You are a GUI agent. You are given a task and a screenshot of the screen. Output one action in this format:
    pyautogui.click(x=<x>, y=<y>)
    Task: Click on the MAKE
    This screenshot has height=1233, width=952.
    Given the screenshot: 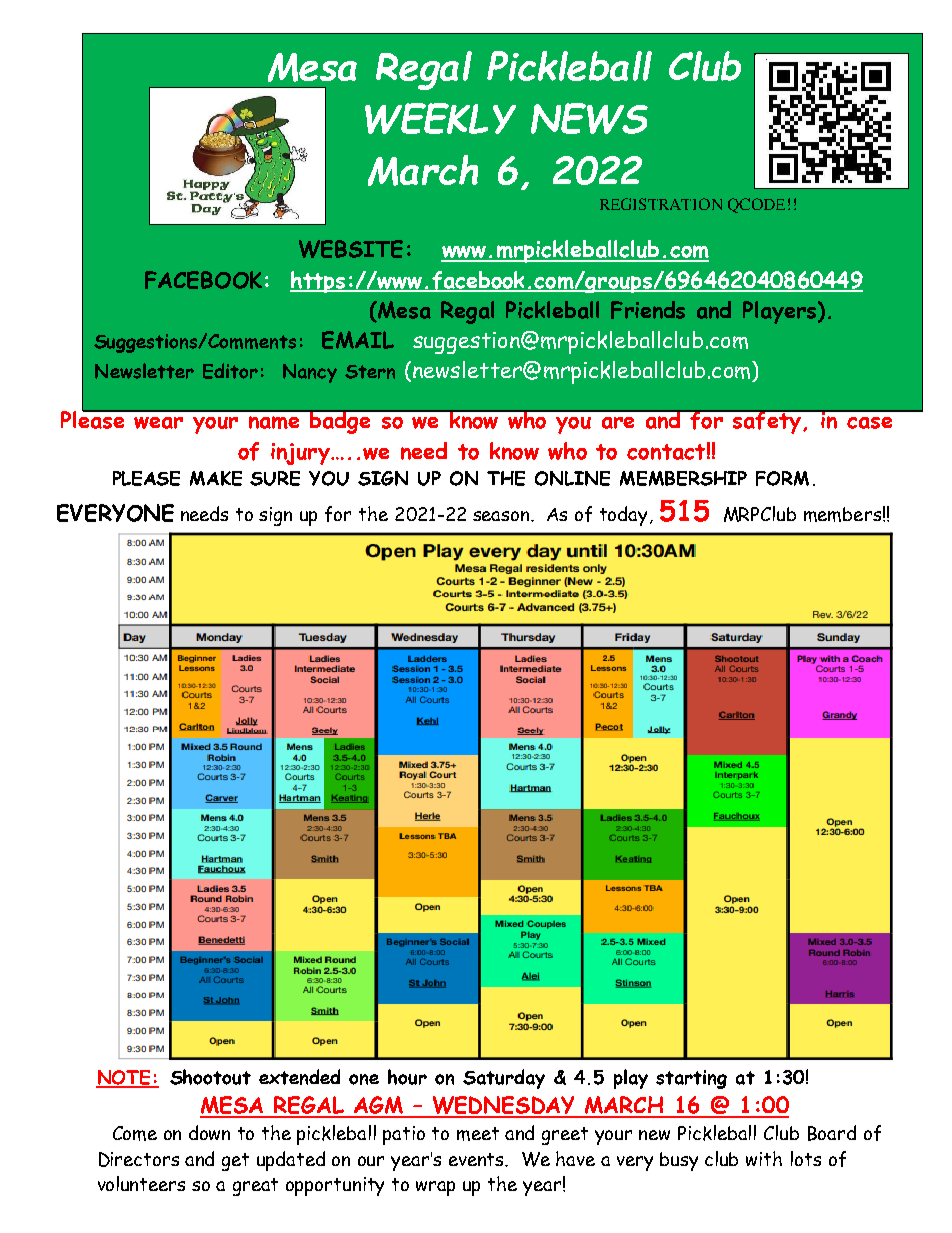 What is the action you would take?
    pyautogui.click(x=216, y=478)
